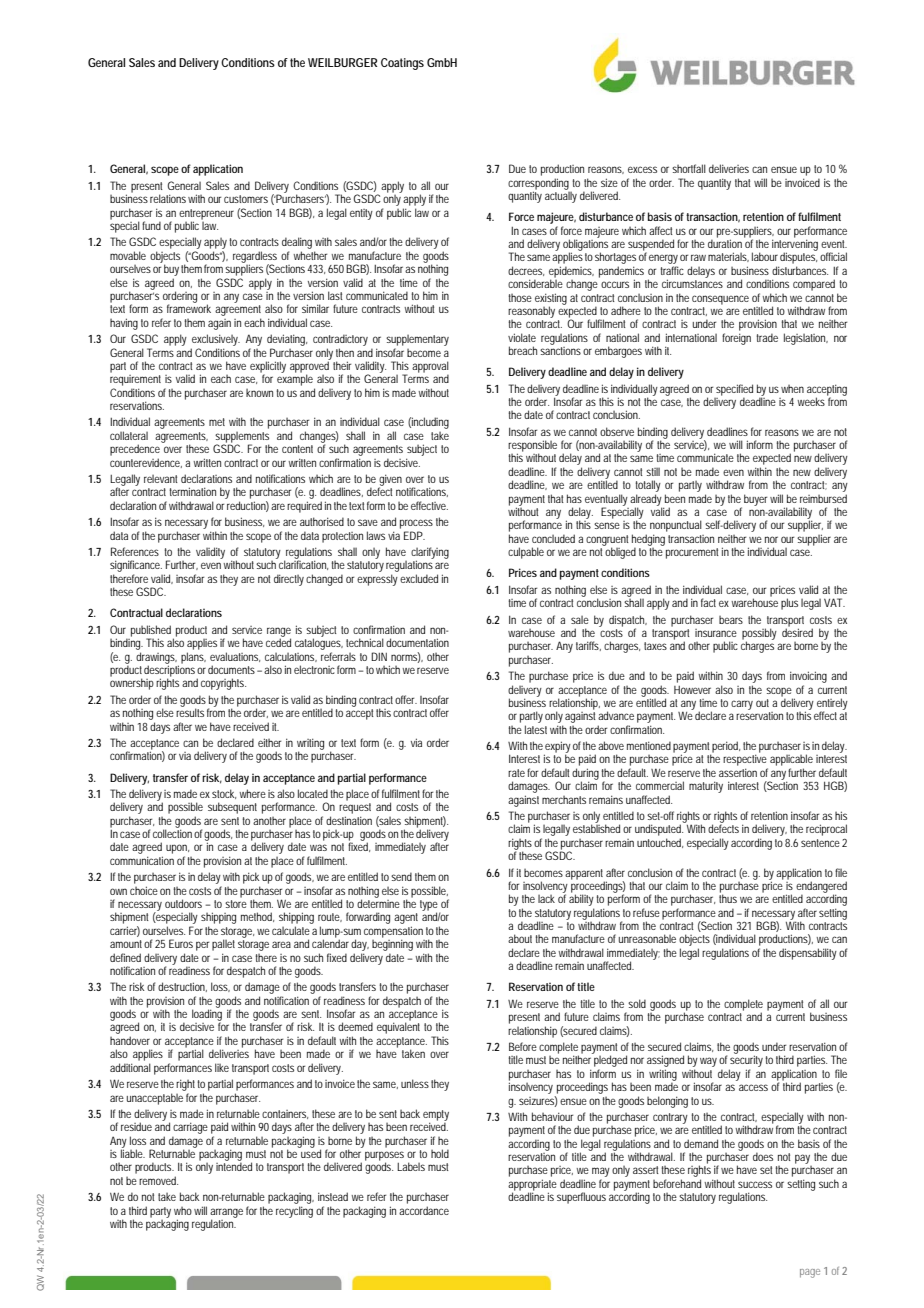 The image size is (924, 1308). Describe the element at coordinates (172, 832) in the screenshot. I see `collection` at that location.
